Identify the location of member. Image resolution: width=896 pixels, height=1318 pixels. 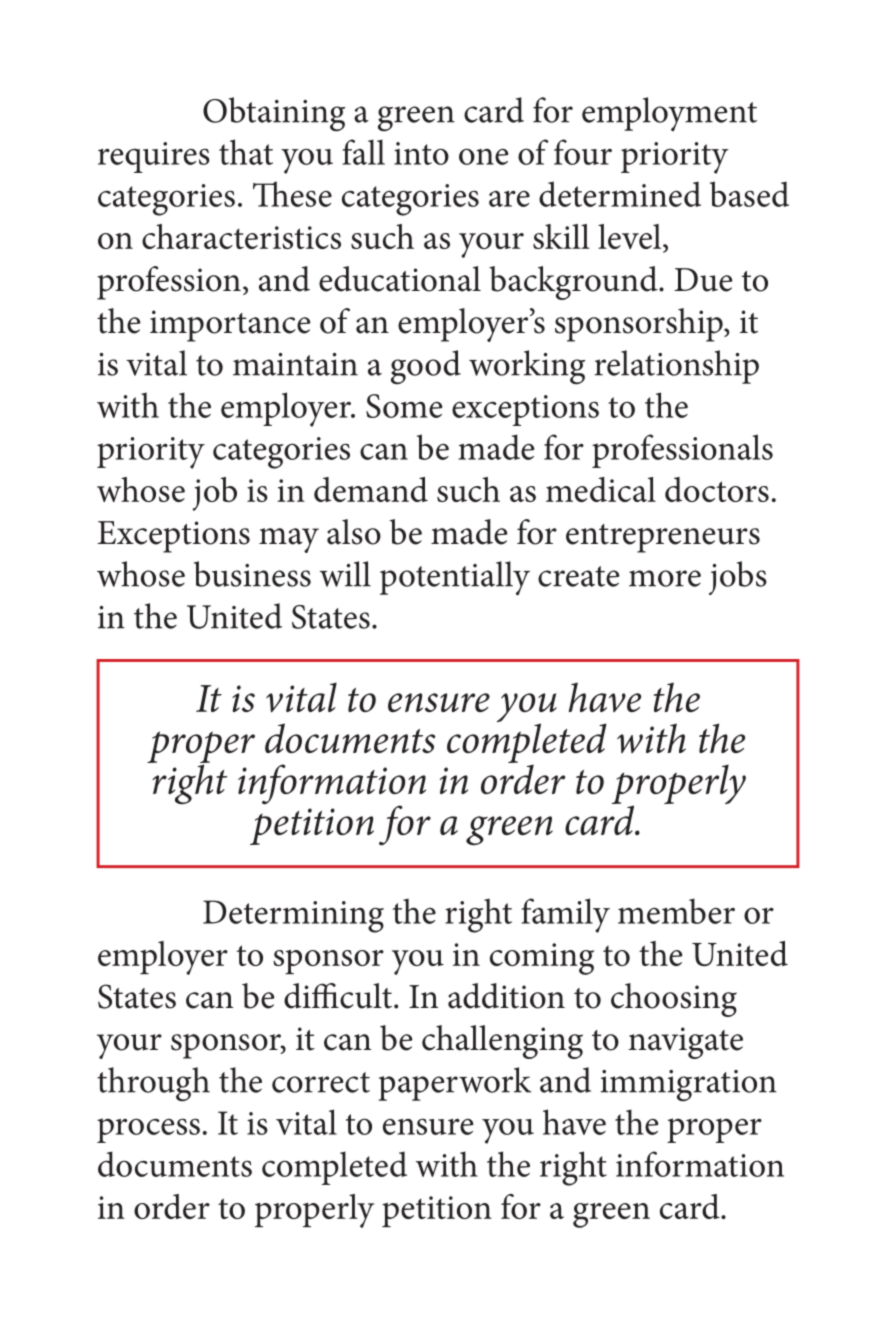
(676, 911).
